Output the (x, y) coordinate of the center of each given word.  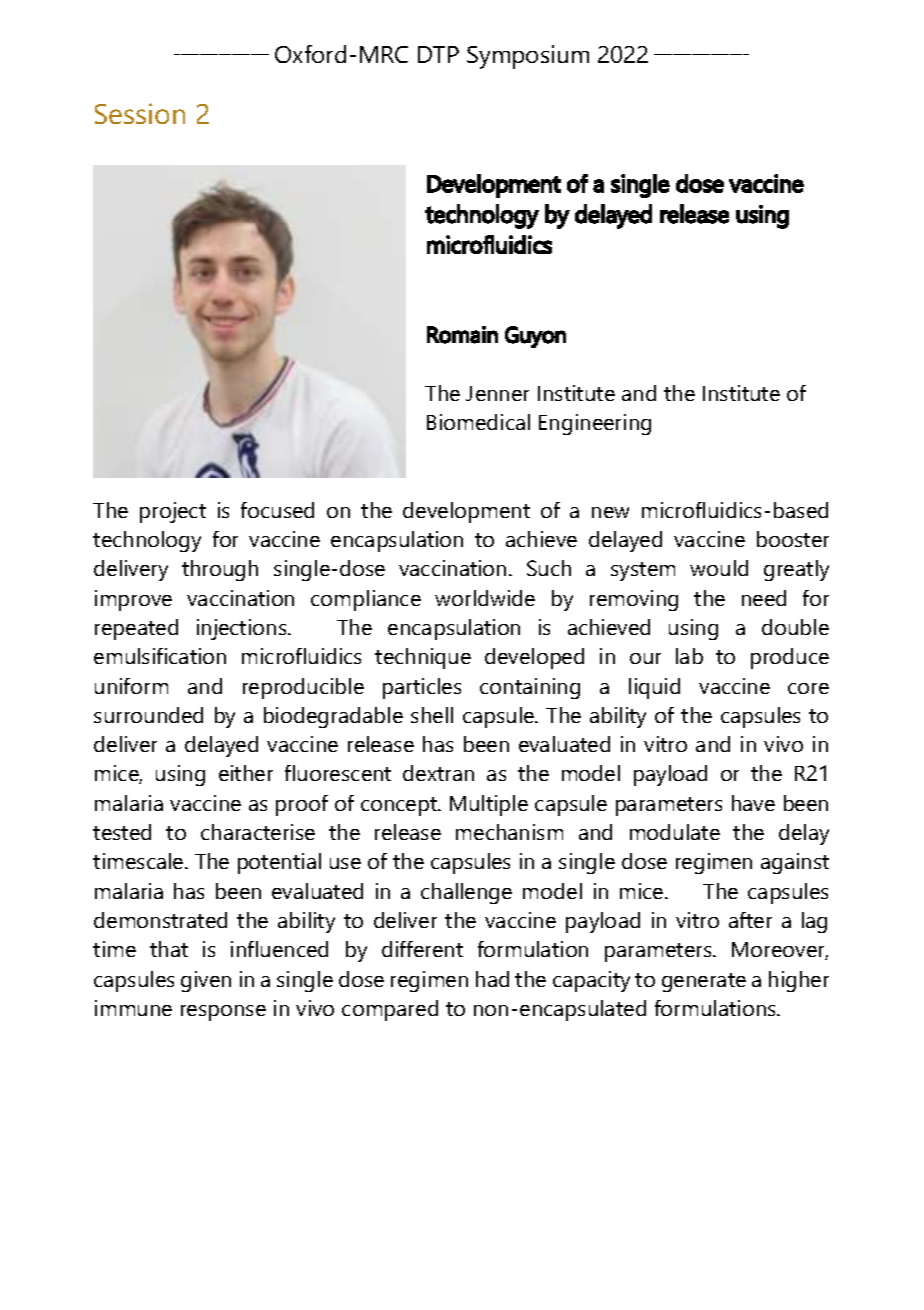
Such (549, 568)
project (173, 512)
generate (704, 982)
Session (140, 113)
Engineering (595, 424)
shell (432, 715)
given (206, 981)
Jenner (497, 393)
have (753, 803)
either (246, 773)
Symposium (528, 57)
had (492, 979)
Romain (462, 335)
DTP (438, 54)
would (719, 568)
